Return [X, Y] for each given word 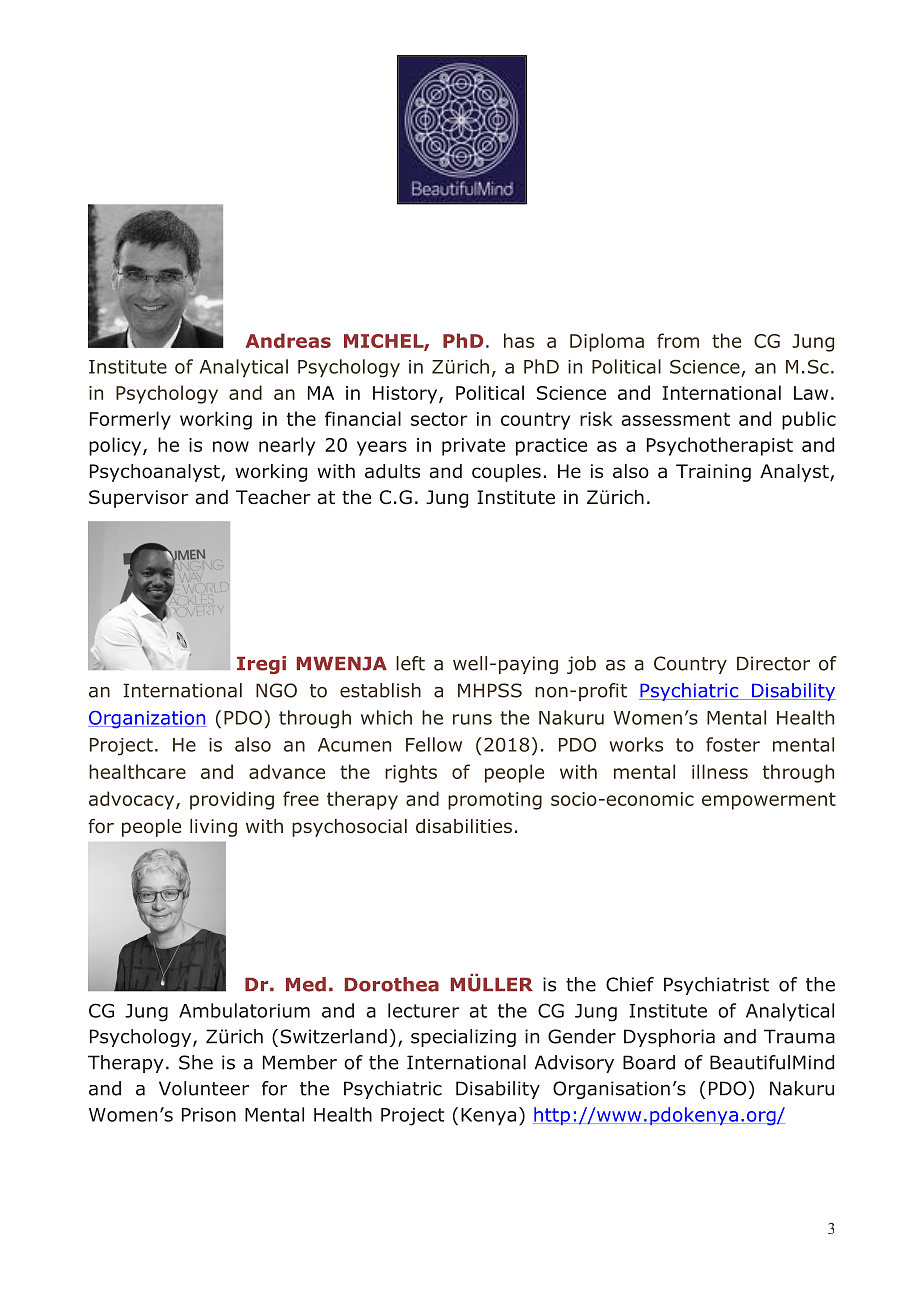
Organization [147, 719]
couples [506, 473]
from [678, 340]
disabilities [464, 826]
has [519, 340]
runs [472, 719]
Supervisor [139, 499]
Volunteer [204, 1088]
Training [713, 473]
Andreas [288, 340]
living [213, 828]
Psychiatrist [716, 986]
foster [733, 744]
